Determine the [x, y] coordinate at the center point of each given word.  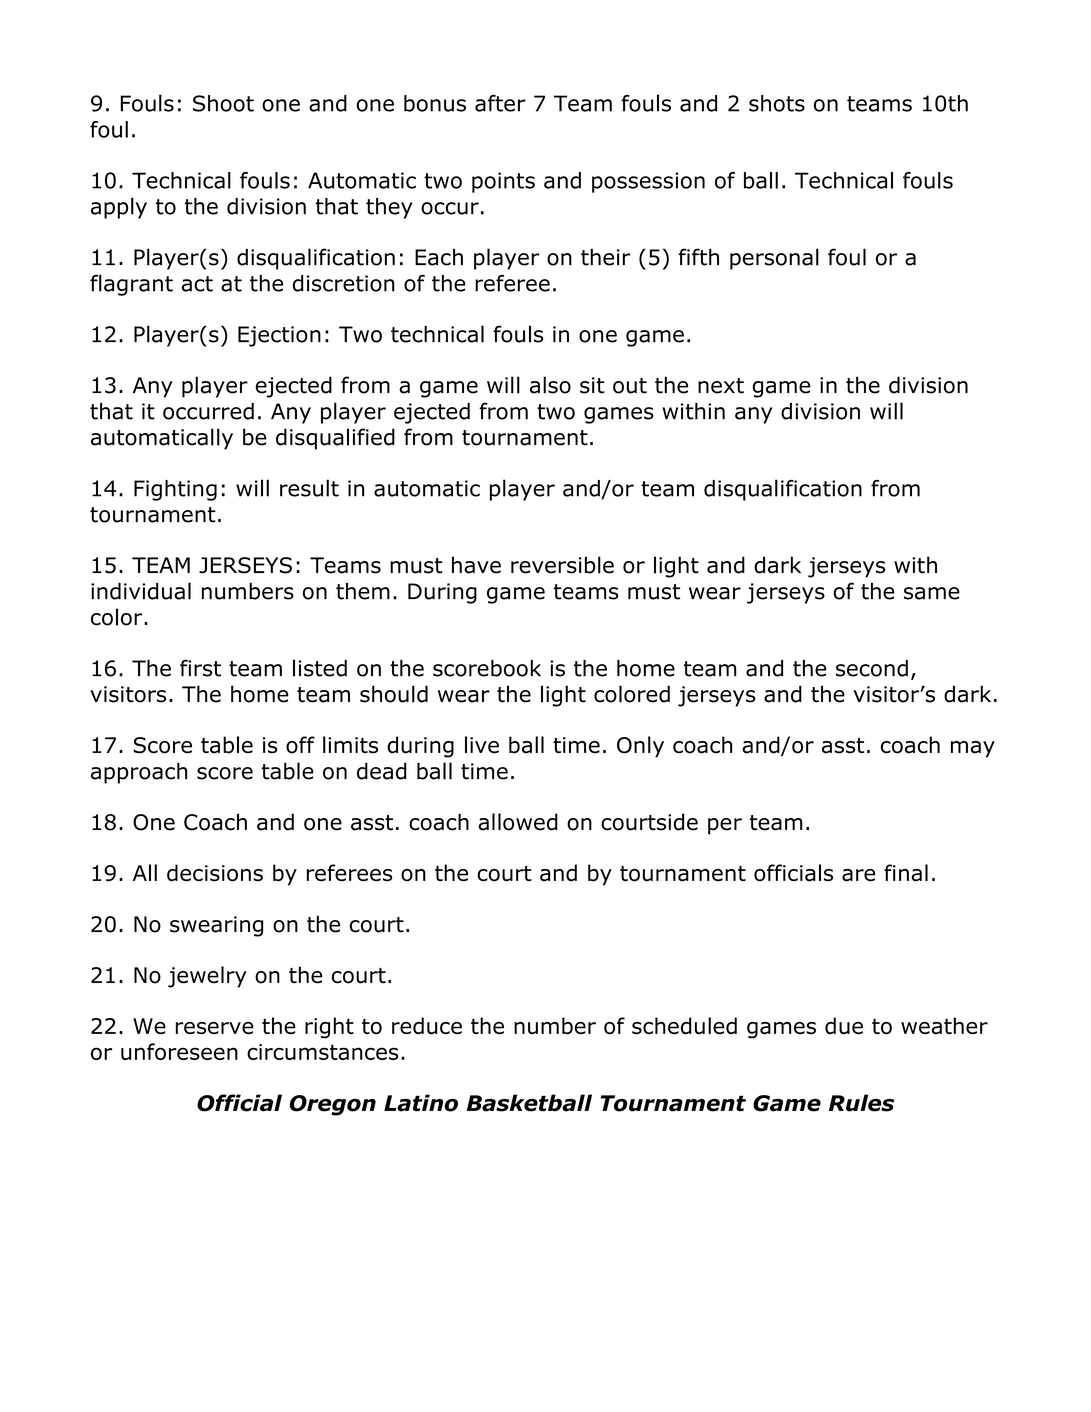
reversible [562, 565]
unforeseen [179, 1051]
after [500, 103]
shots [777, 103]
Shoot [223, 103]
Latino [421, 1103]
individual [141, 591]
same [932, 593]
